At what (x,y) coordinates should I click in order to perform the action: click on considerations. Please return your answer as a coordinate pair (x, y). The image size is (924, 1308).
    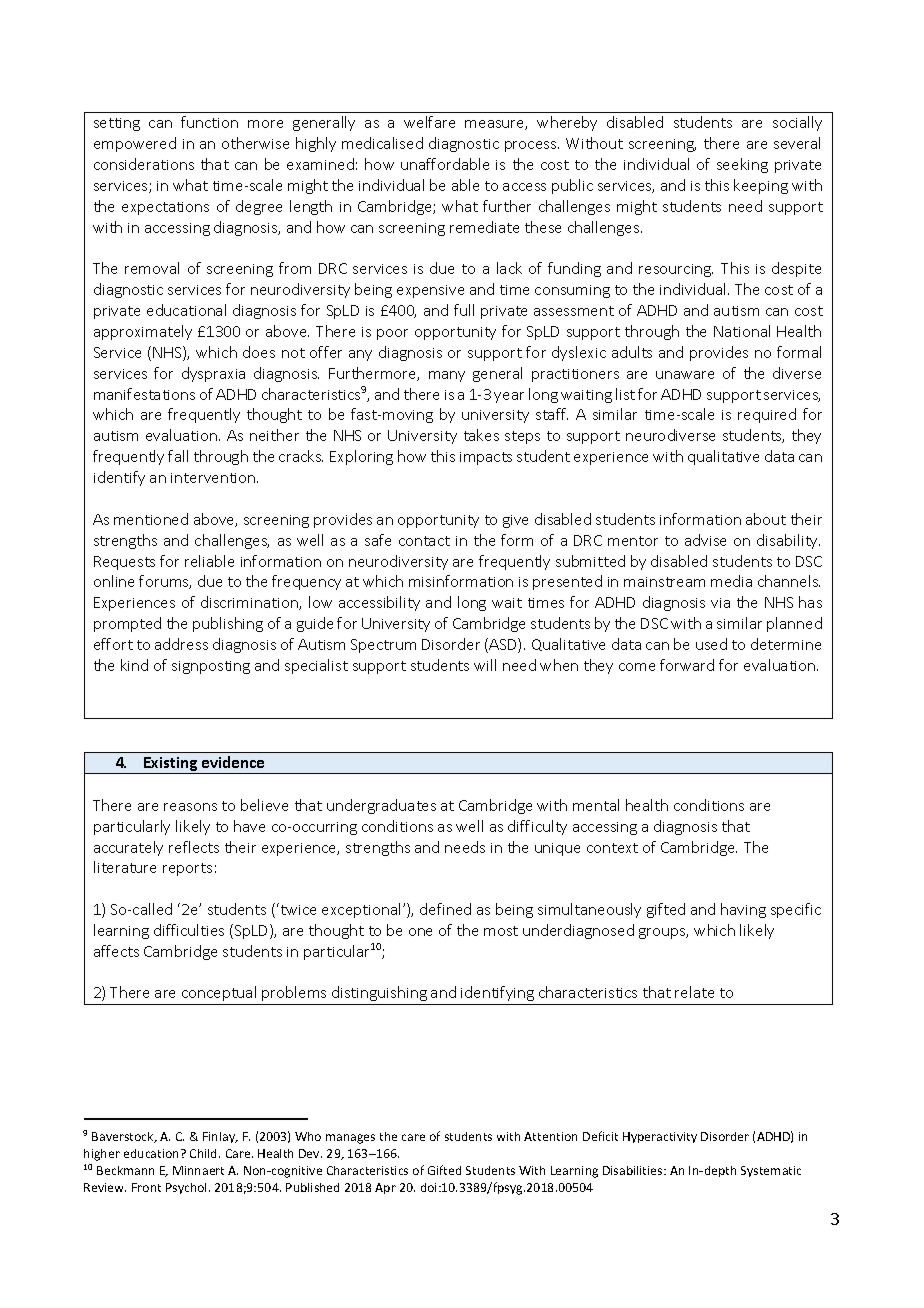
    Looking at the image, I should click on (144, 164).
